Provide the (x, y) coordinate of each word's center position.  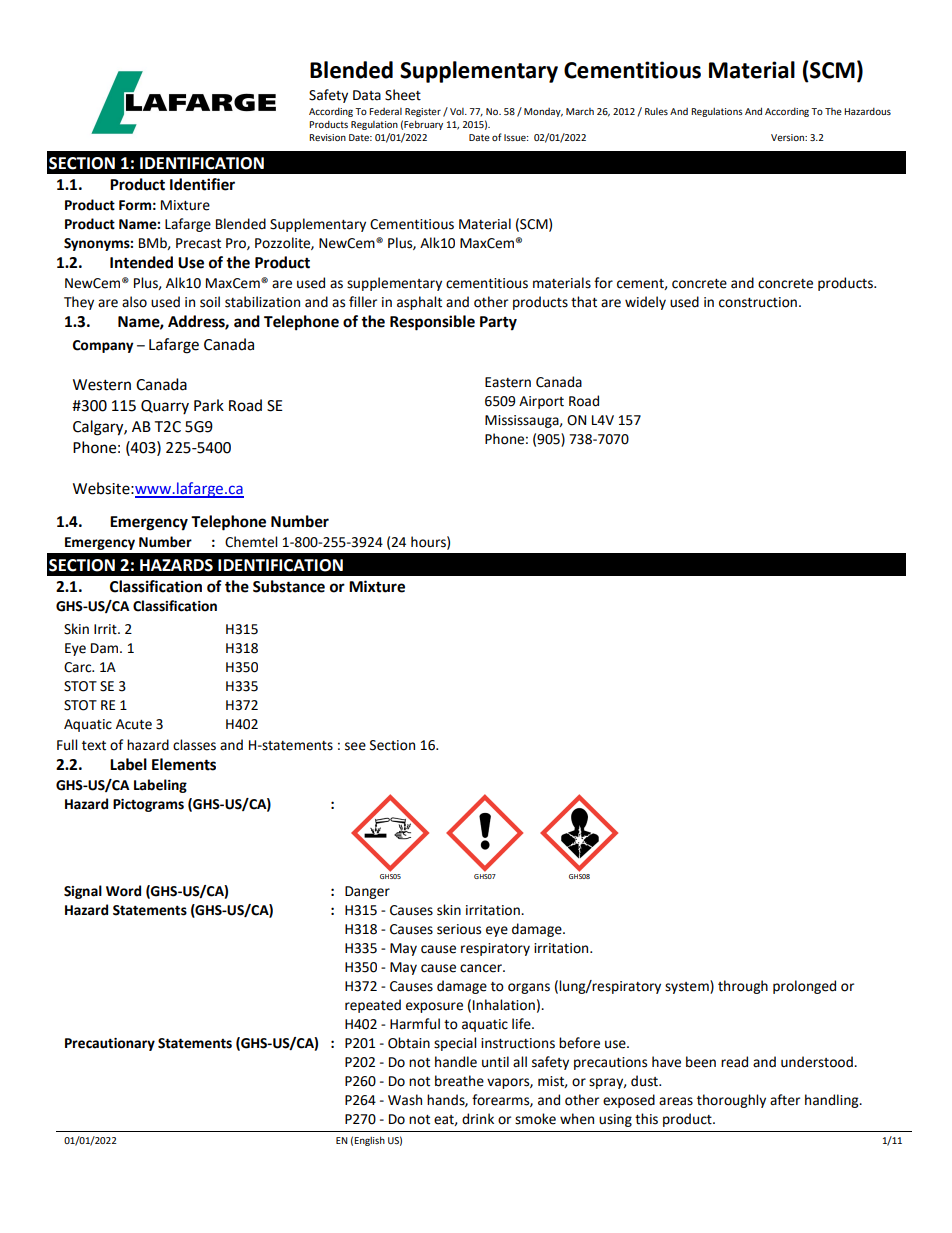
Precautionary (110, 1044)
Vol (458, 111)
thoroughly (731, 1101)
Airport (541, 402)
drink (478, 1119)
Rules (656, 111)
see (355, 746)
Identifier (202, 184)
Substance (289, 586)
